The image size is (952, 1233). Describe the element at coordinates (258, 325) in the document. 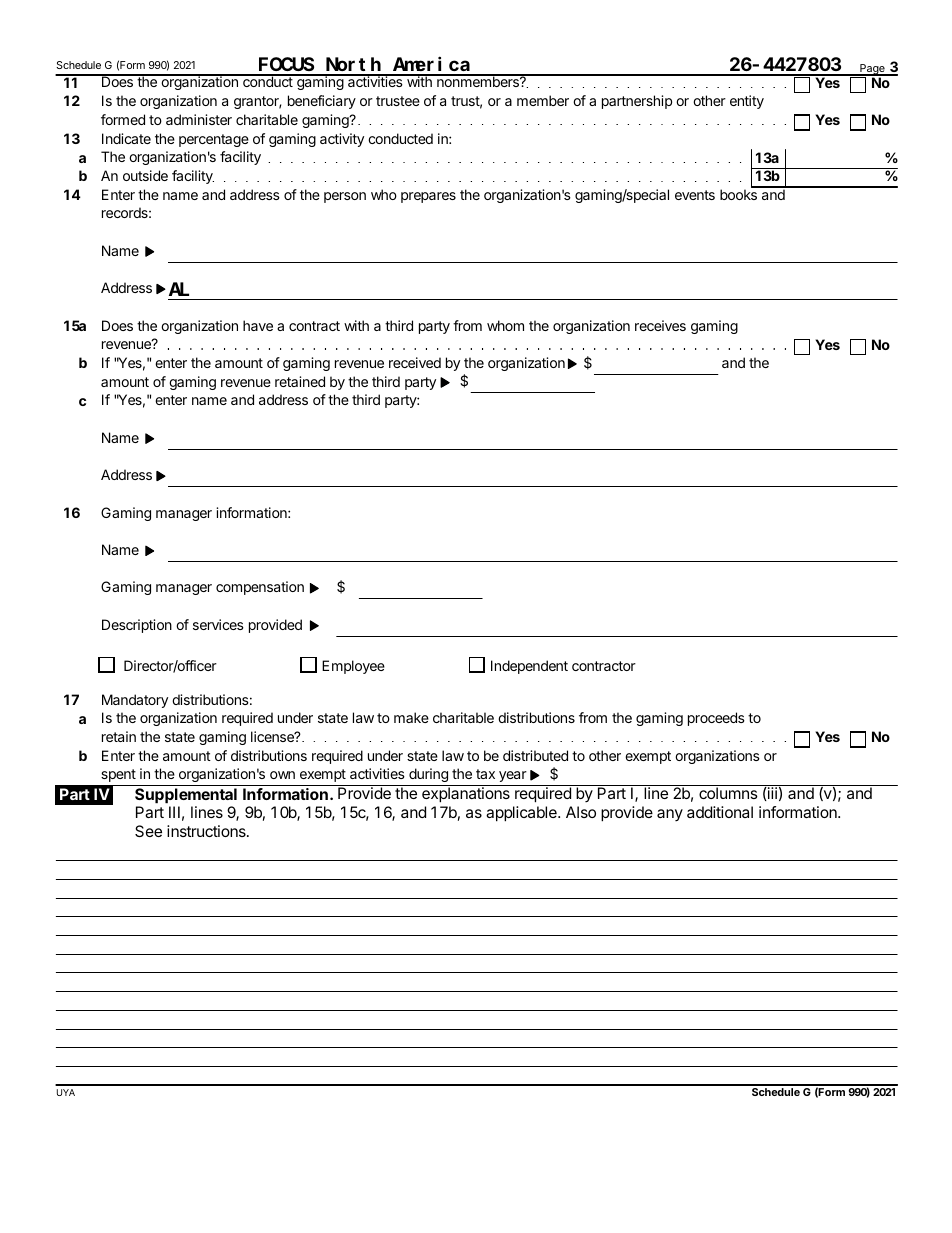

I see `have` at that location.
